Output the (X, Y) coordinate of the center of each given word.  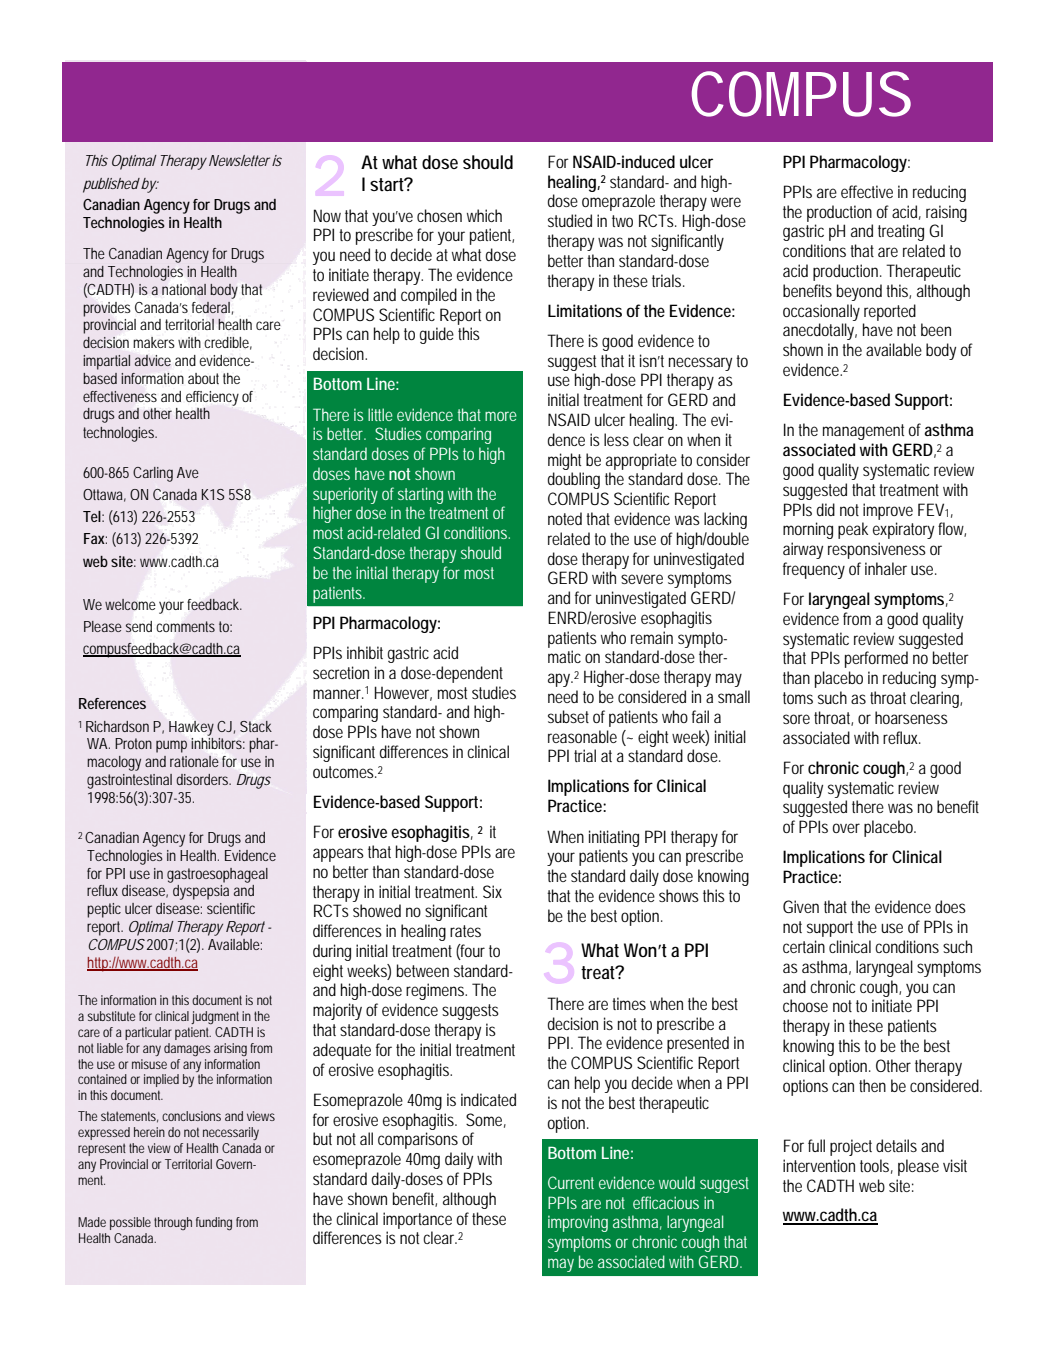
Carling (153, 474)
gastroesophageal (217, 875)
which (484, 215)
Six (492, 891)
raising (946, 213)
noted (565, 518)
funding (214, 1224)
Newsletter (239, 160)
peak (853, 530)
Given (801, 906)
